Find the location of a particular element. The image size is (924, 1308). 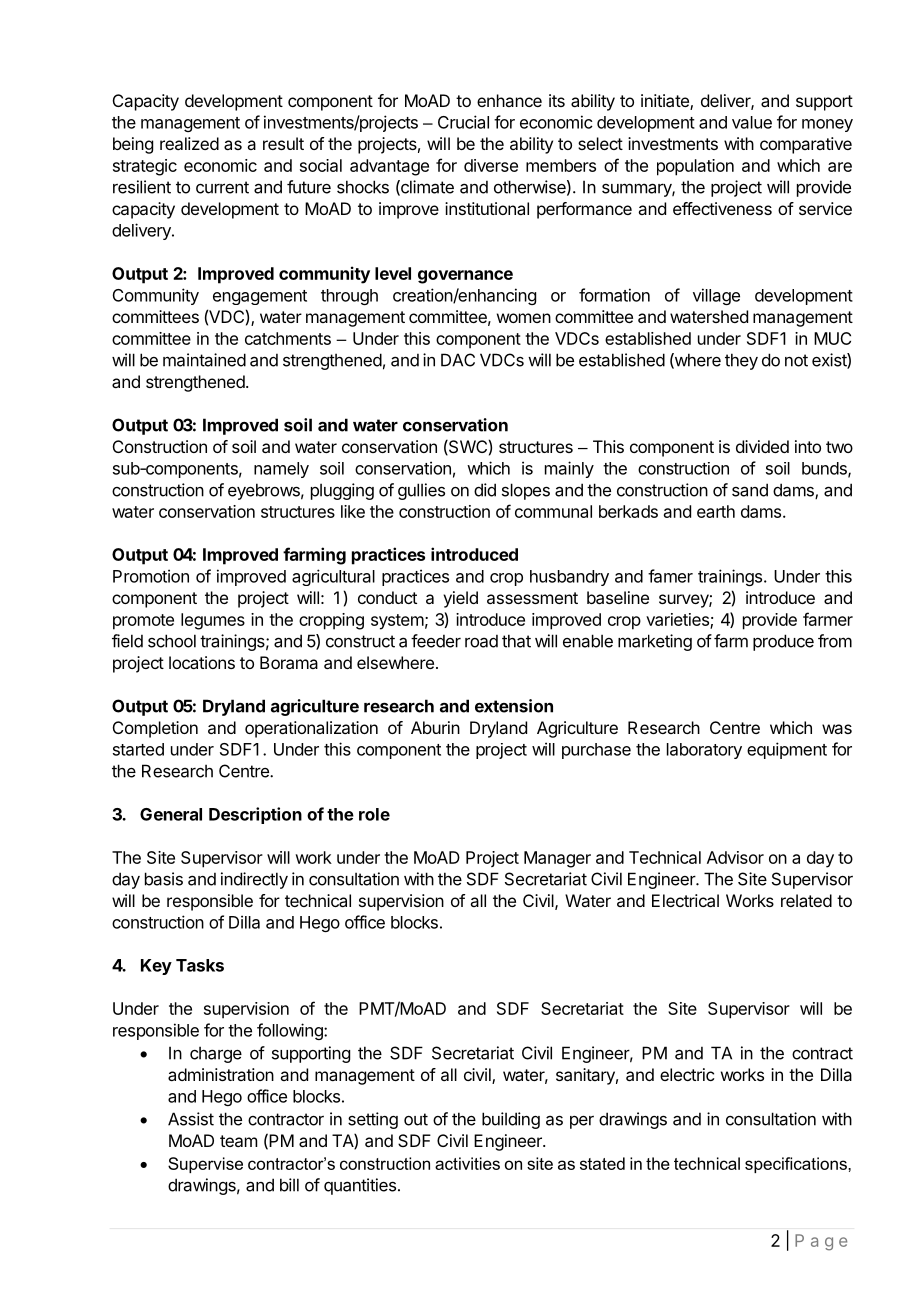

Supervise is located at coordinates (205, 1165).
